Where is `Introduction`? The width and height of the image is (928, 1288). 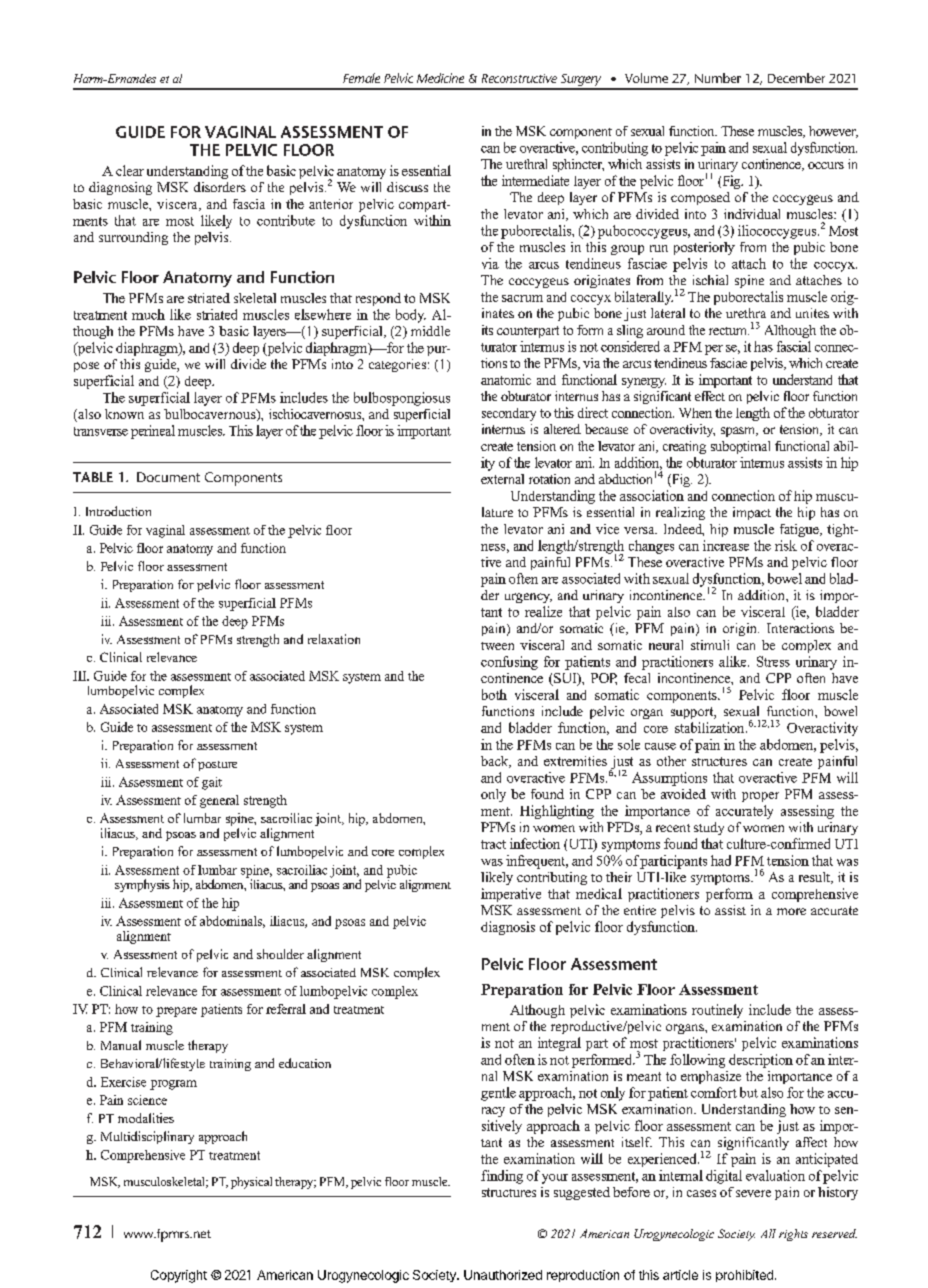
Introduction is located at coordinates (118, 511).
